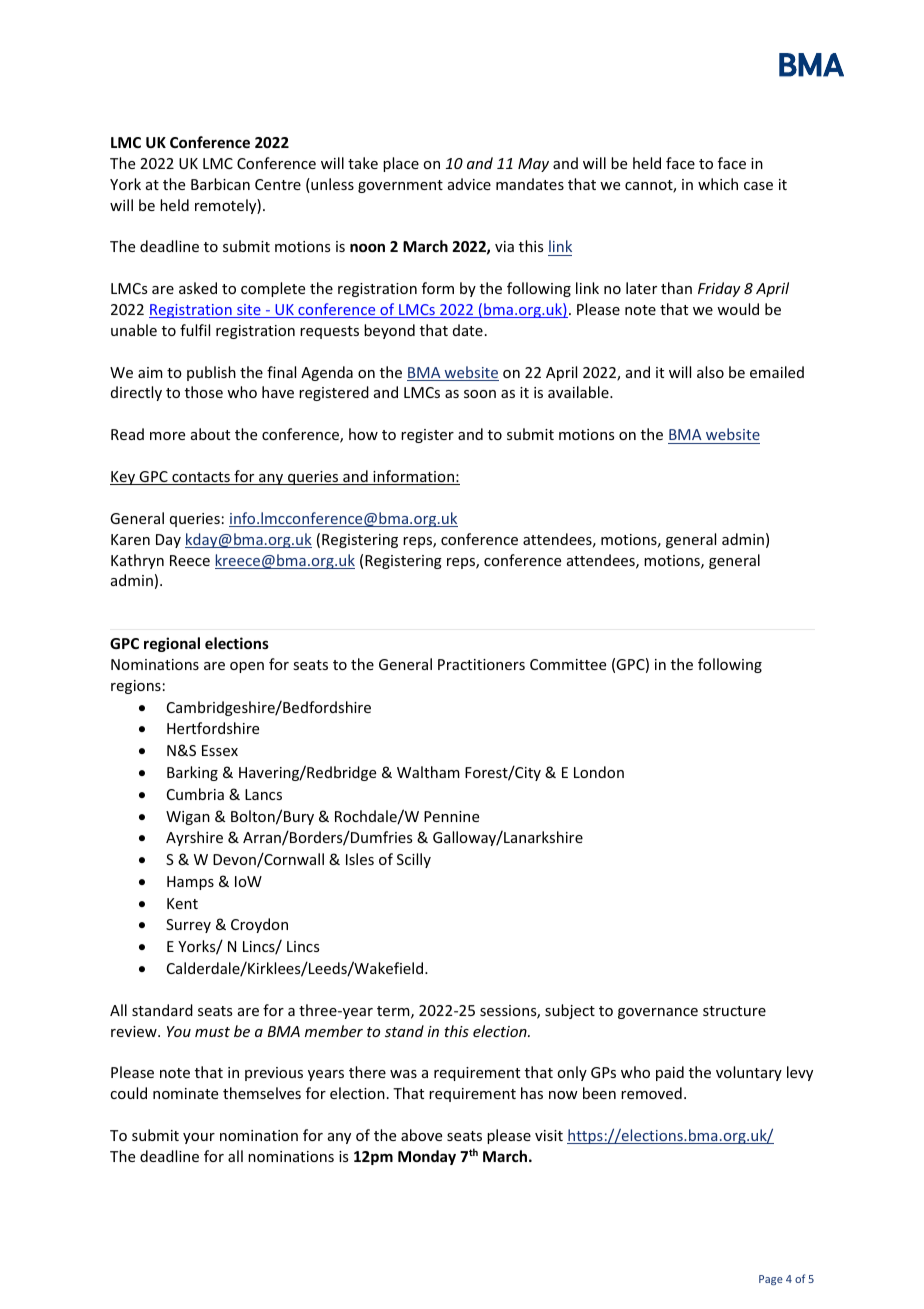 The width and height of the screenshot is (924, 1309). What do you see at coordinates (199, 1138) in the screenshot?
I see `your` at bounding box center [199, 1138].
